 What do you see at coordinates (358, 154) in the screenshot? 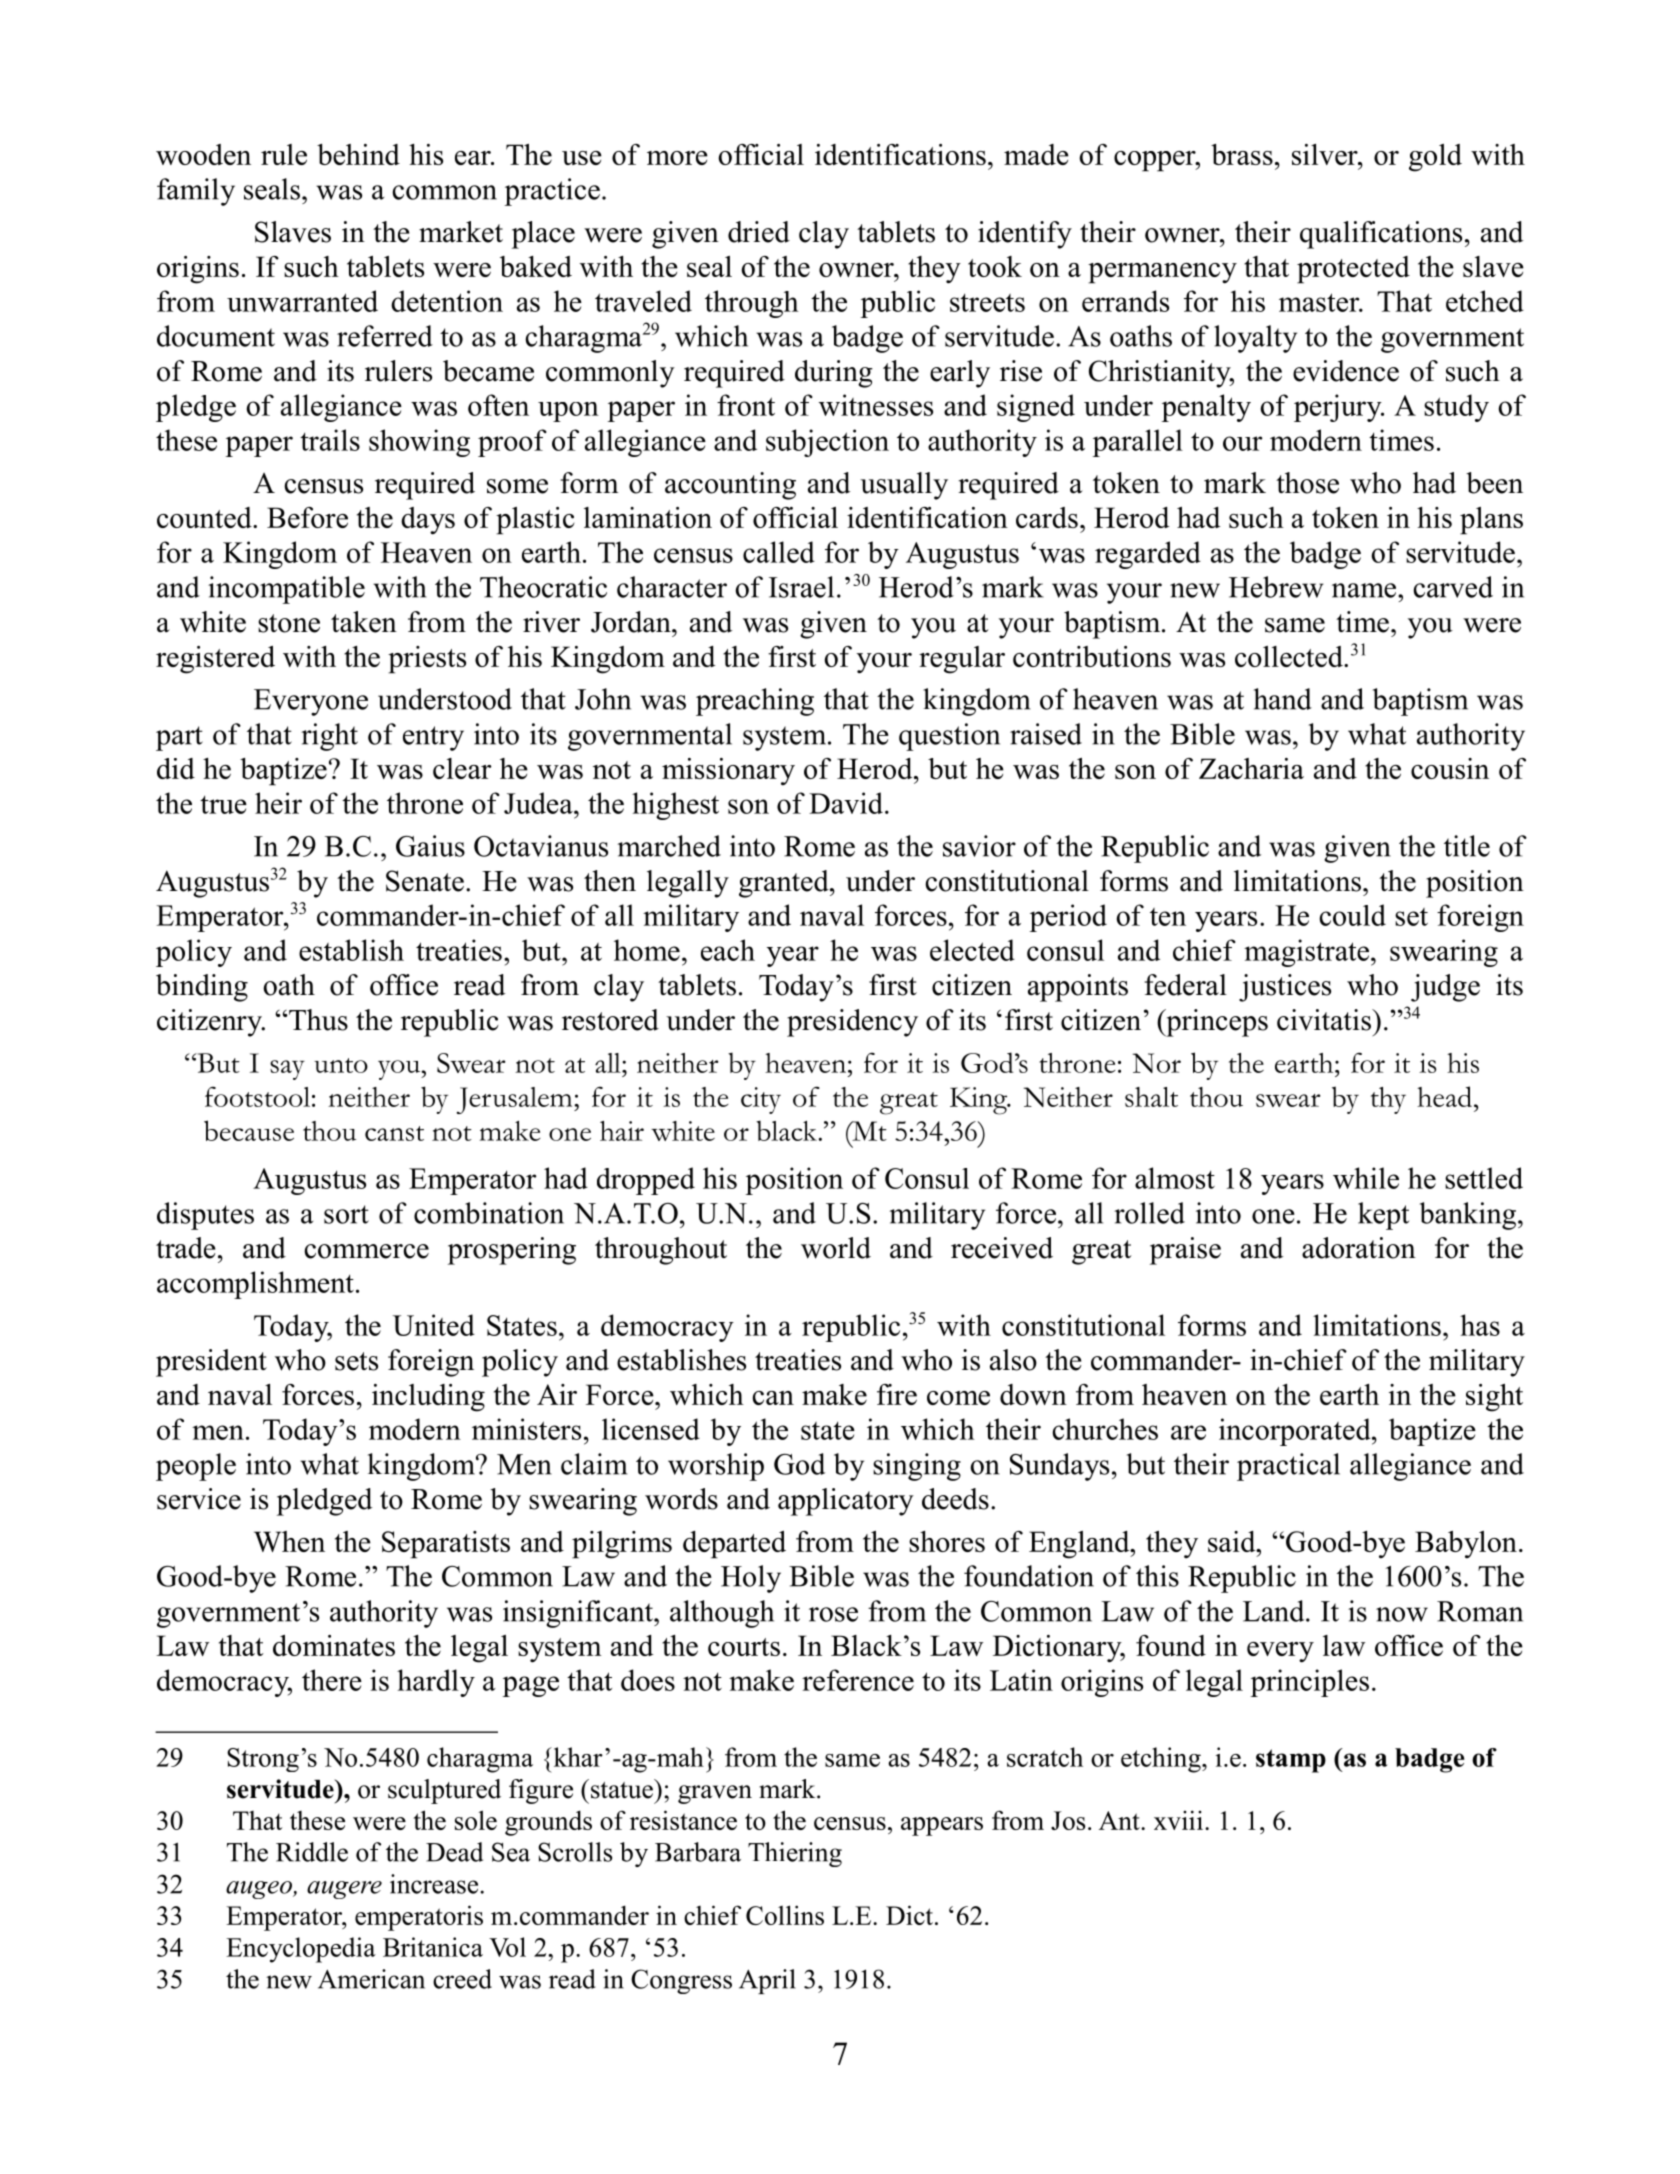
I see `behind` at bounding box center [358, 154].
